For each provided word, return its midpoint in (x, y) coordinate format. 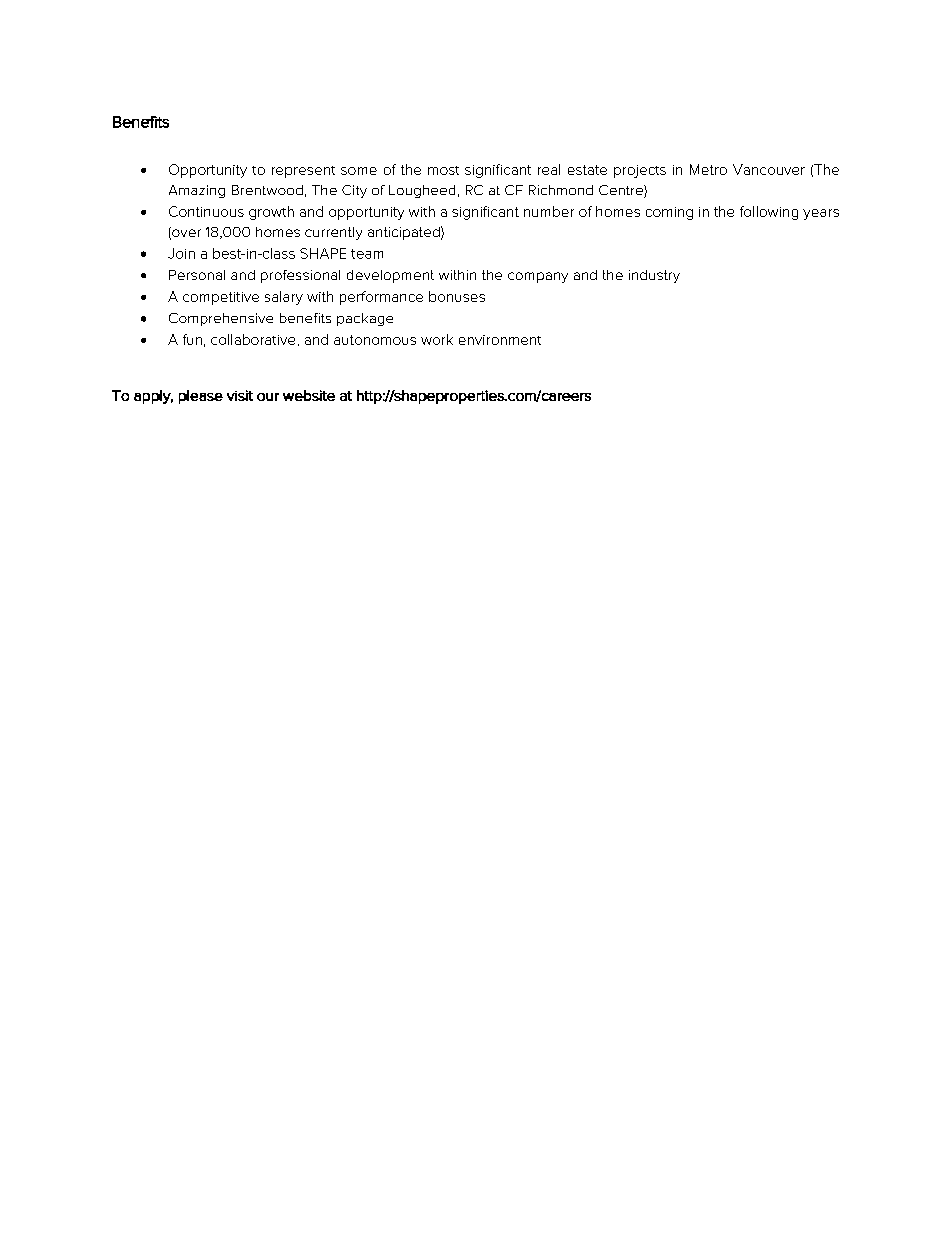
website (309, 395)
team (367, 254)
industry (654, 276)
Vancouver (769, 169)
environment (500, 340)
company (538, 277)
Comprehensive (221, 319)
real (549, 169)
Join (181, 253)
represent (303, 172)
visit (240, 395)
